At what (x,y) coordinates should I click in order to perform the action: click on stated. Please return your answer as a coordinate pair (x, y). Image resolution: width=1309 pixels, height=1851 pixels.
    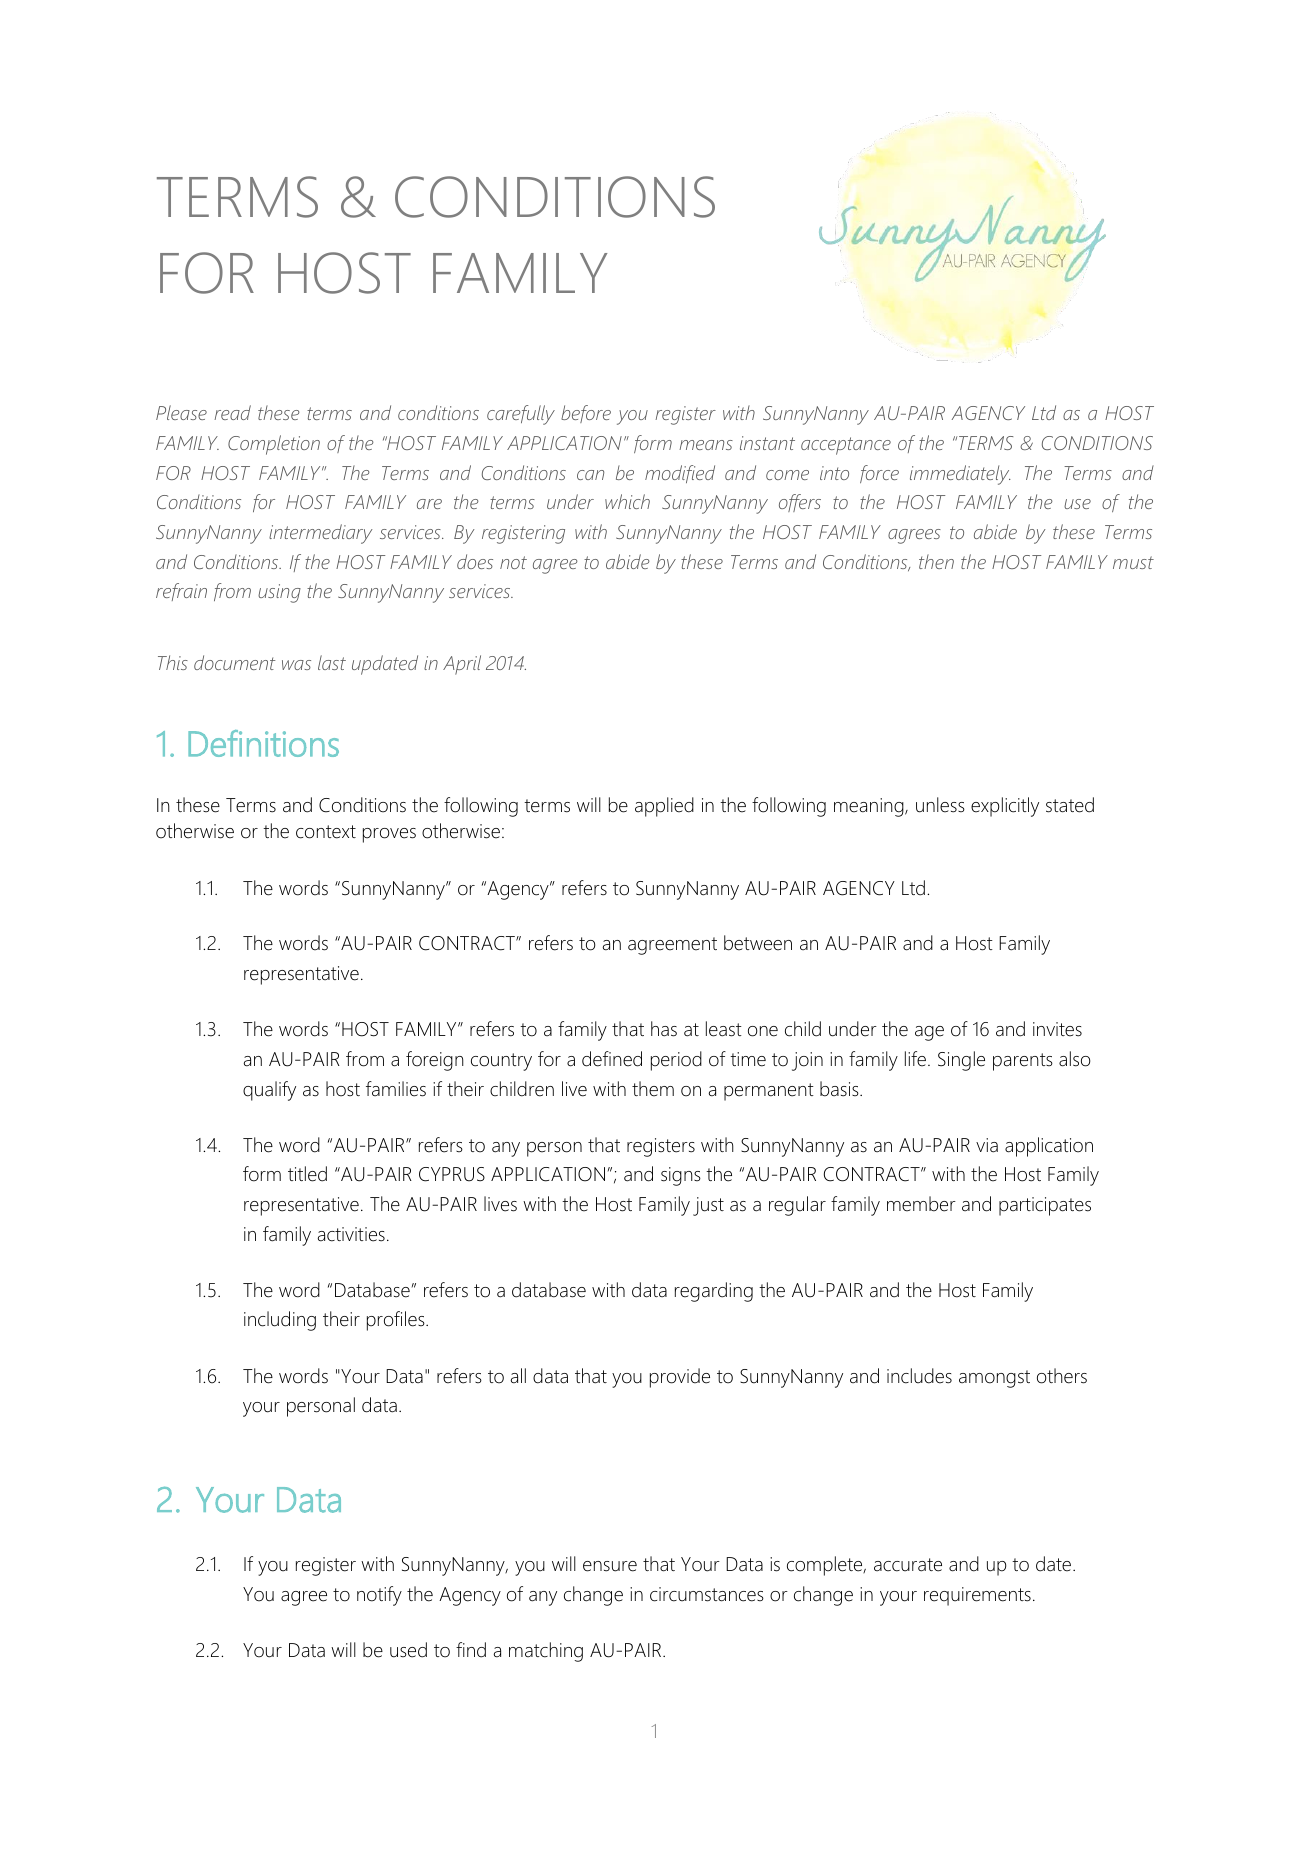
    Looking at the image, I should click on (1070, 805).
